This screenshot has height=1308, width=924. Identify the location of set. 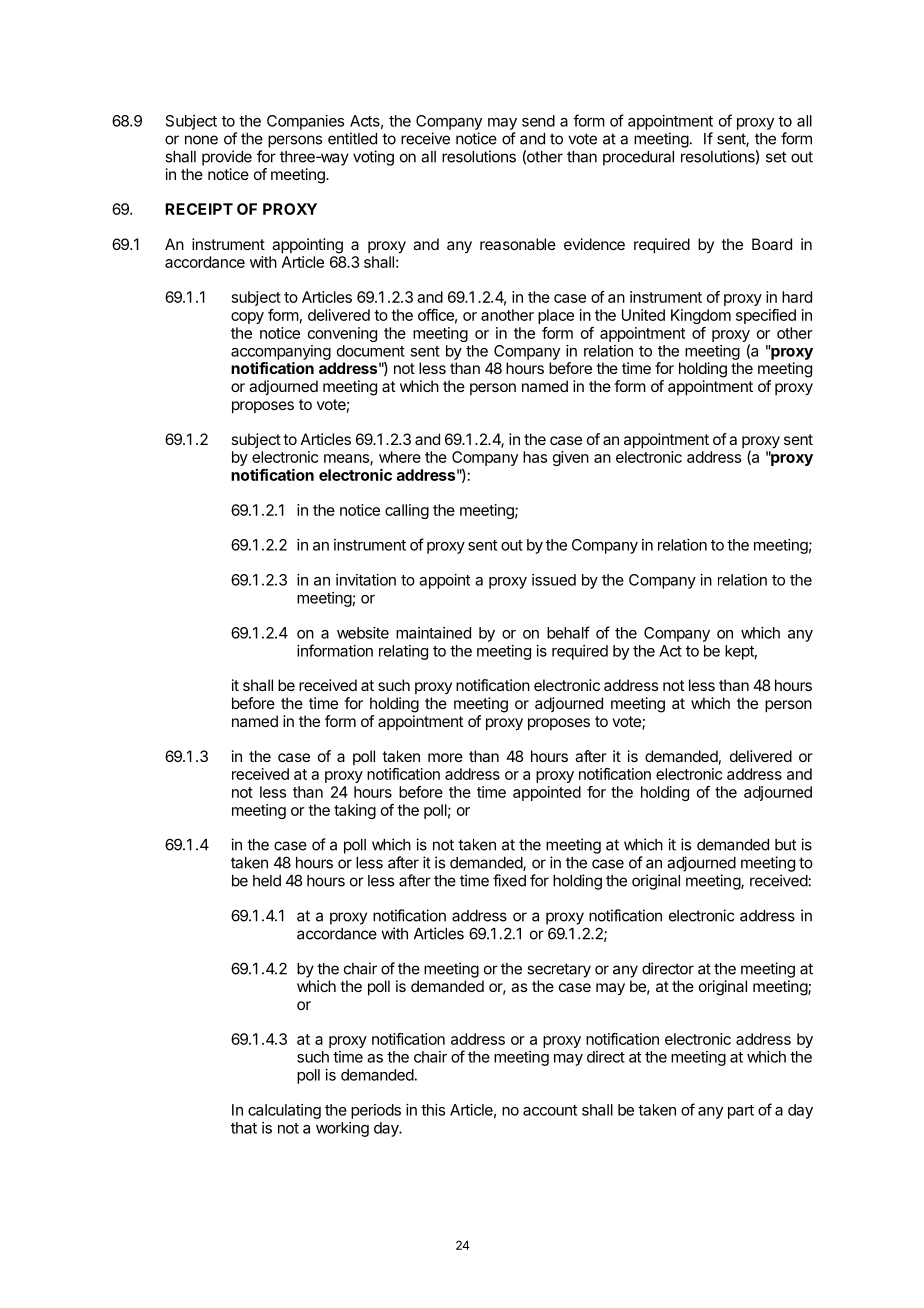
(776, 157).
